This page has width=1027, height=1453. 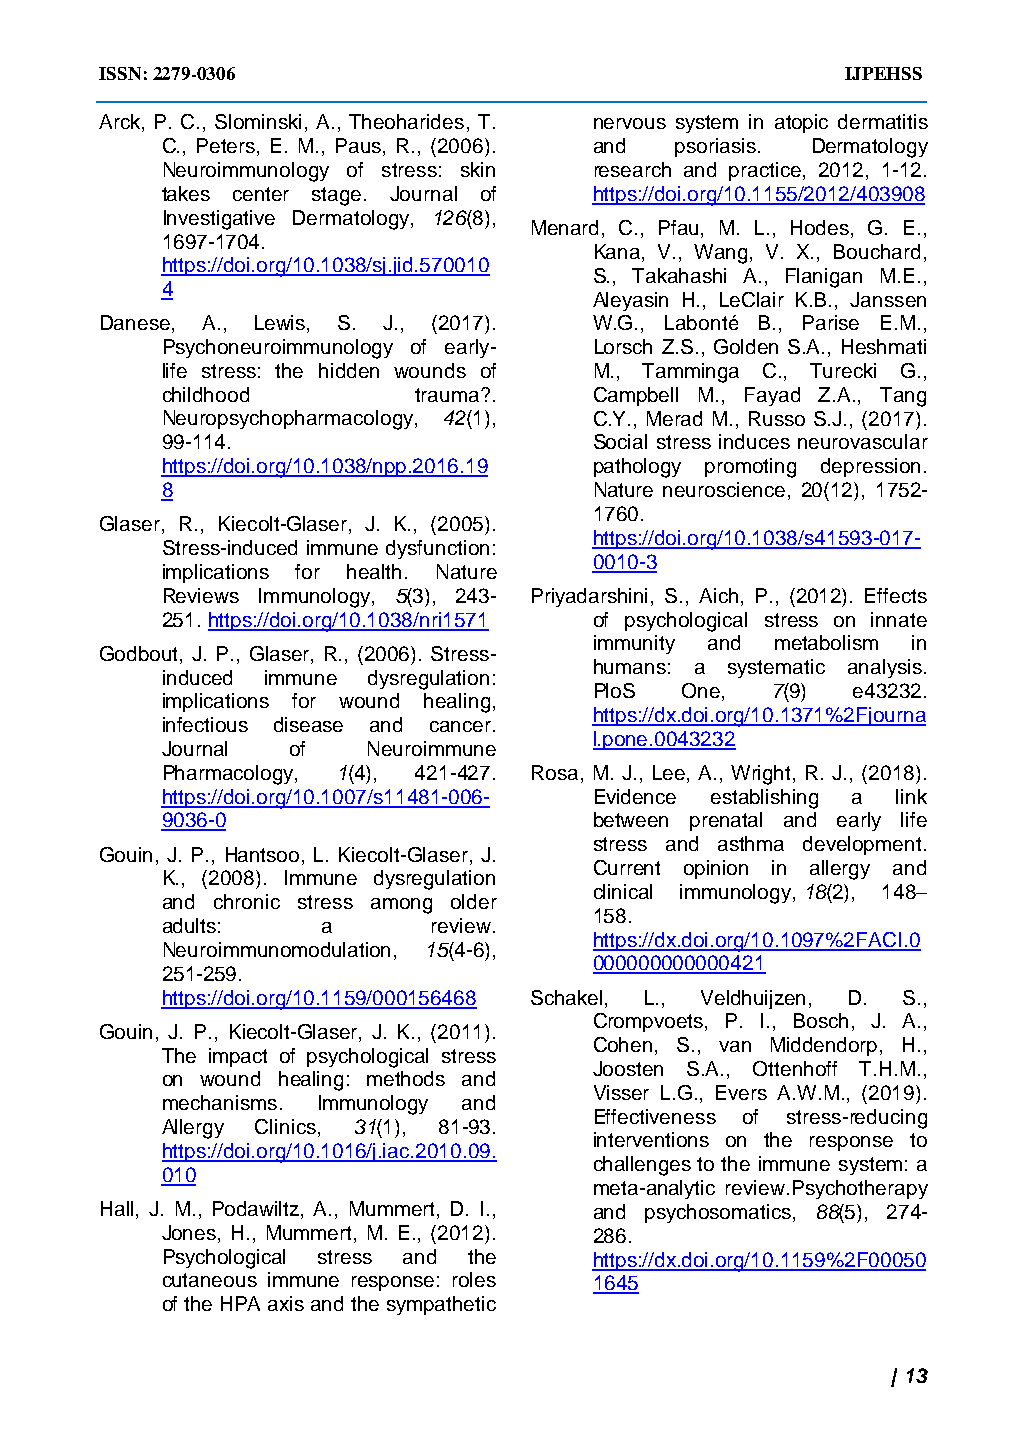 I want to click on skin, so click(x=478, y=169).
